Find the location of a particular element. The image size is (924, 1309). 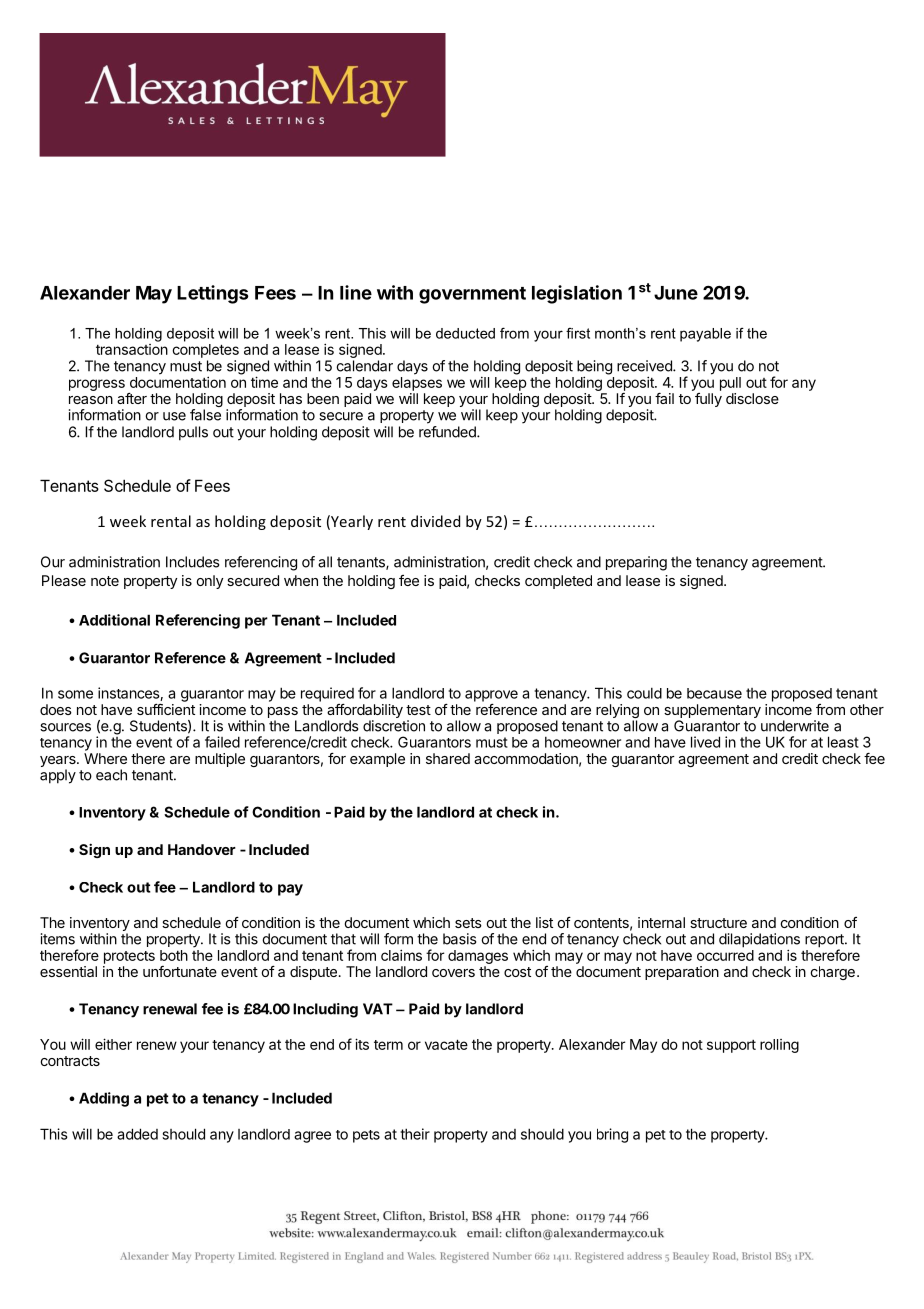

deducted is located at coordinates (465, 333).
